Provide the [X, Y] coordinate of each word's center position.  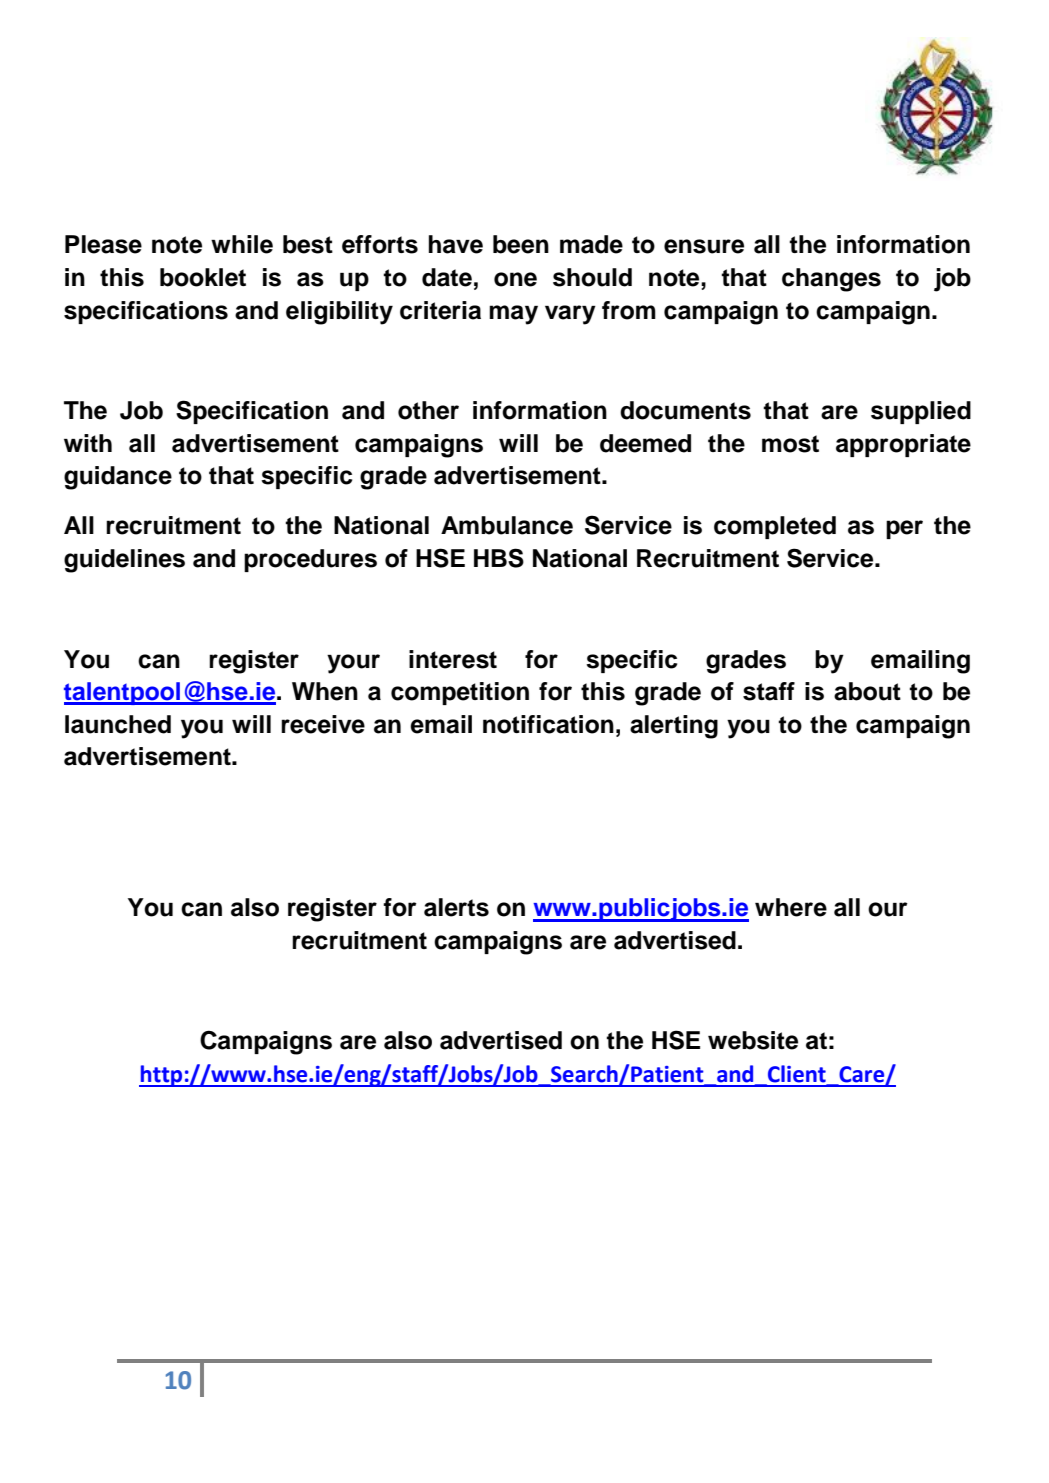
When [325, 691]
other [428, 410]
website [753, 1040]
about [867, 691]
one [515, 279]
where [791, 907]
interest [453, 659]
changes [831, 280]
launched [118, 724]
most [790, 444]
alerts [456, 907]
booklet [203, 277]
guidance [118, 478]
